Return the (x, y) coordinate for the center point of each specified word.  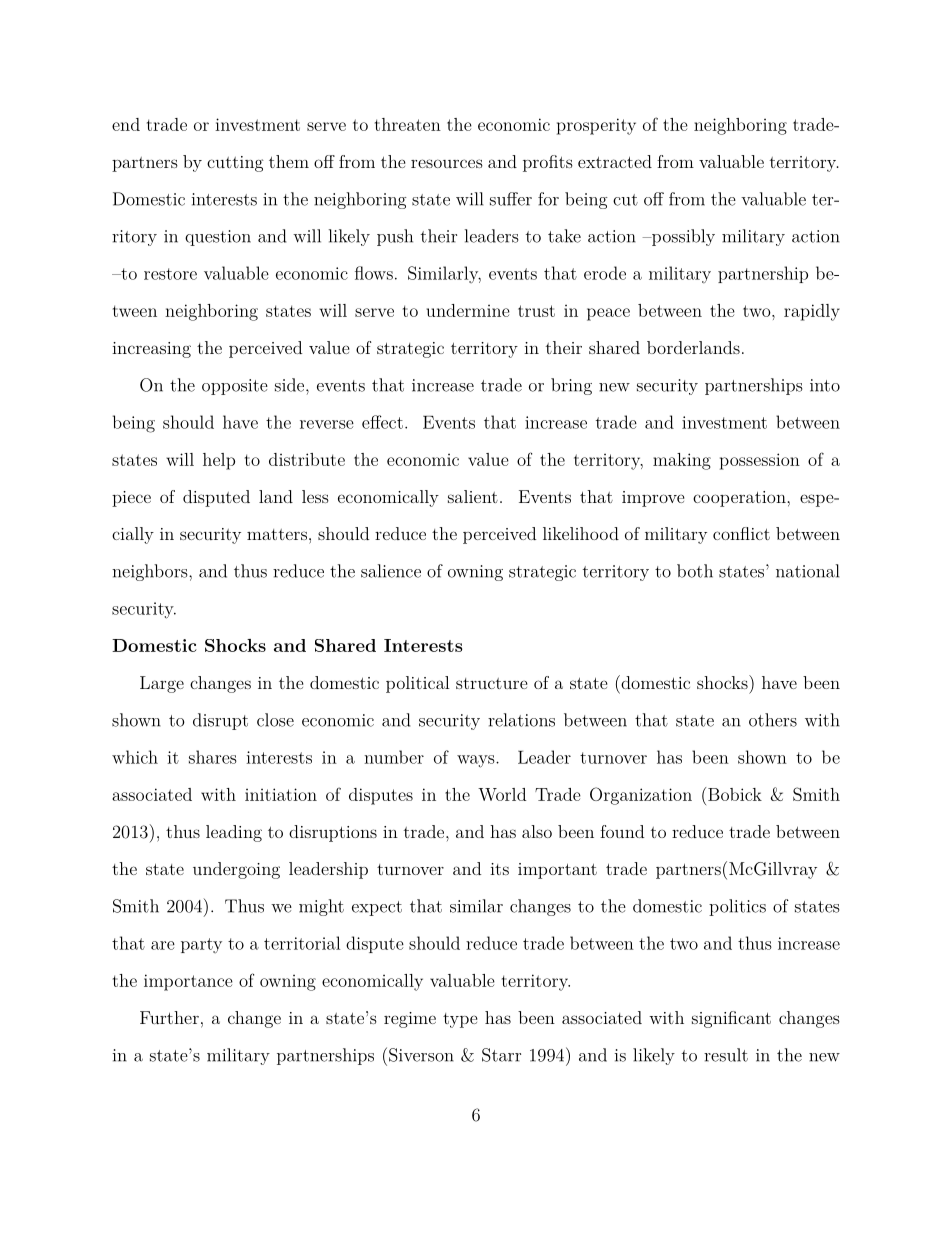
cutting (235, 164)
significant (731, 1019)
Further (169, 1017)
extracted (615, 161)
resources (447, 163)
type (460, 1020)
